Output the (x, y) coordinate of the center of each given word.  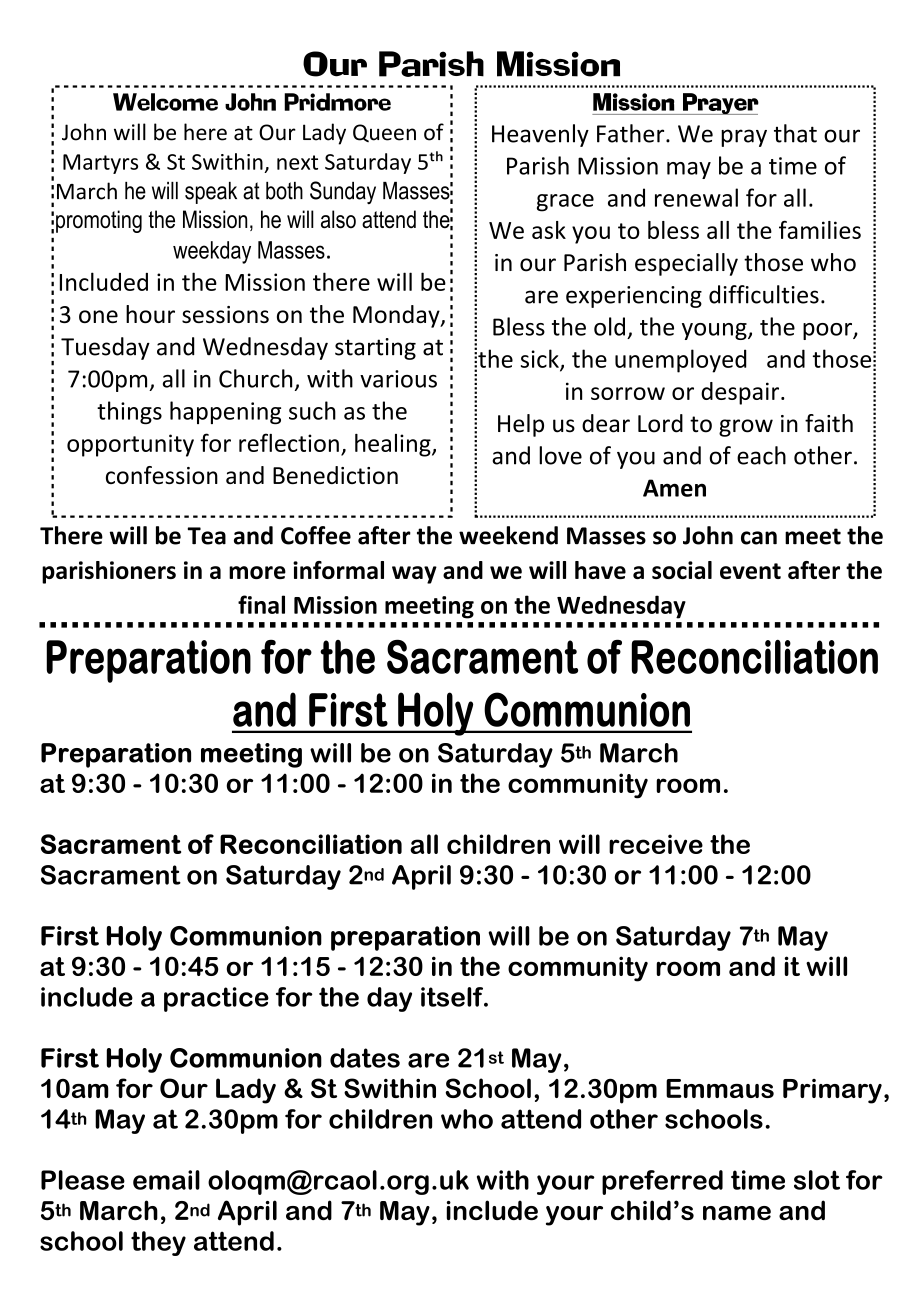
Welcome (165, 102)
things (129, 413)
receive (656, 844)
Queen (384, 133)
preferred (662, 1182)
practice (216, 999)
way (414, 575)
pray (744, 138)
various (398, 379)
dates (365, 1058)
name (737, 1213)
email (166, 1180)
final (261, 604)
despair (741, 393)
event (750, 571)
